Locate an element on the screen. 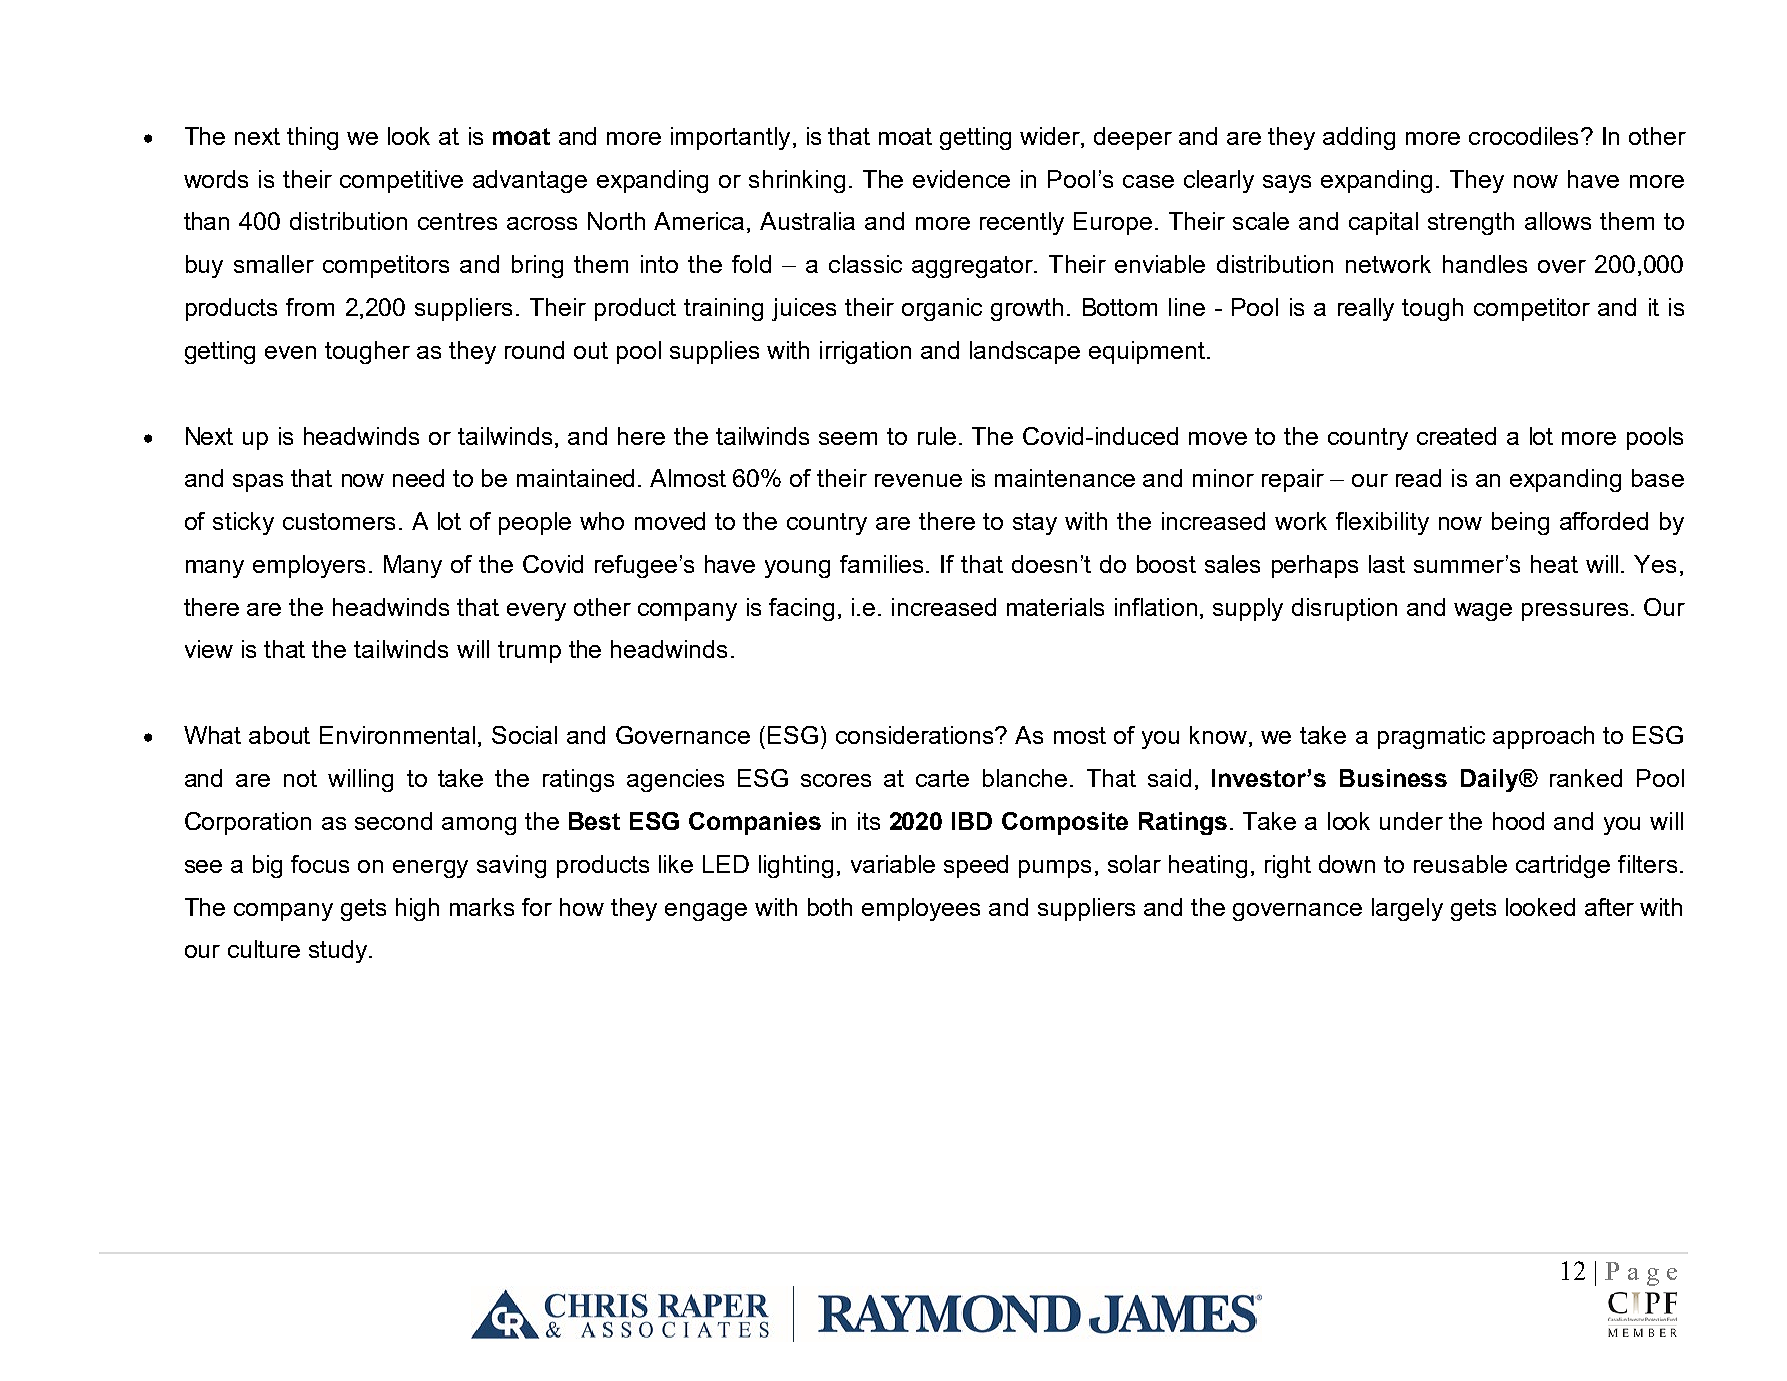 The image size is (1787, 1381). evidence is located at coordinates (961, 179).
